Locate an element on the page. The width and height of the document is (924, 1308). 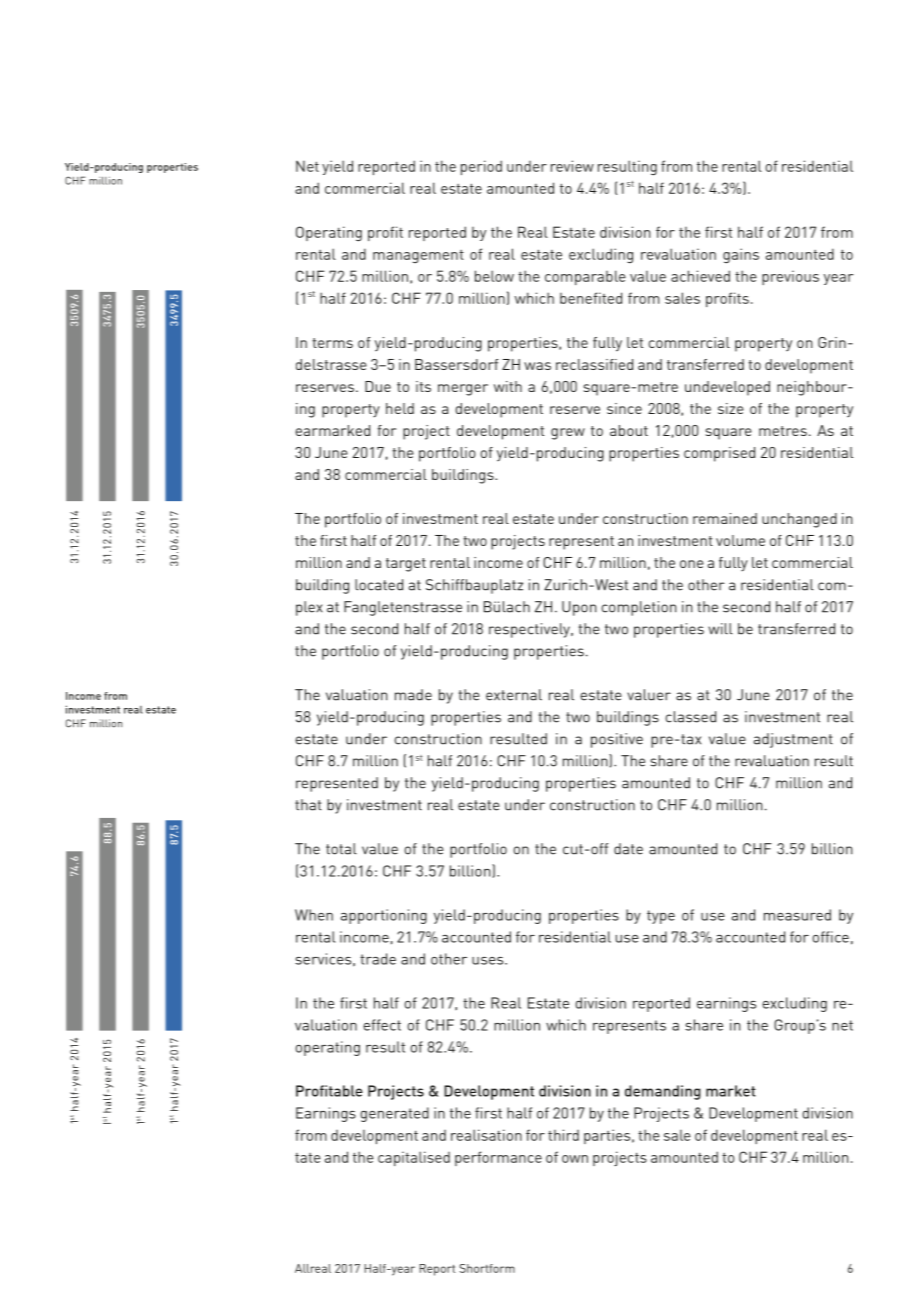
target is located at coordinates (406, 565).
